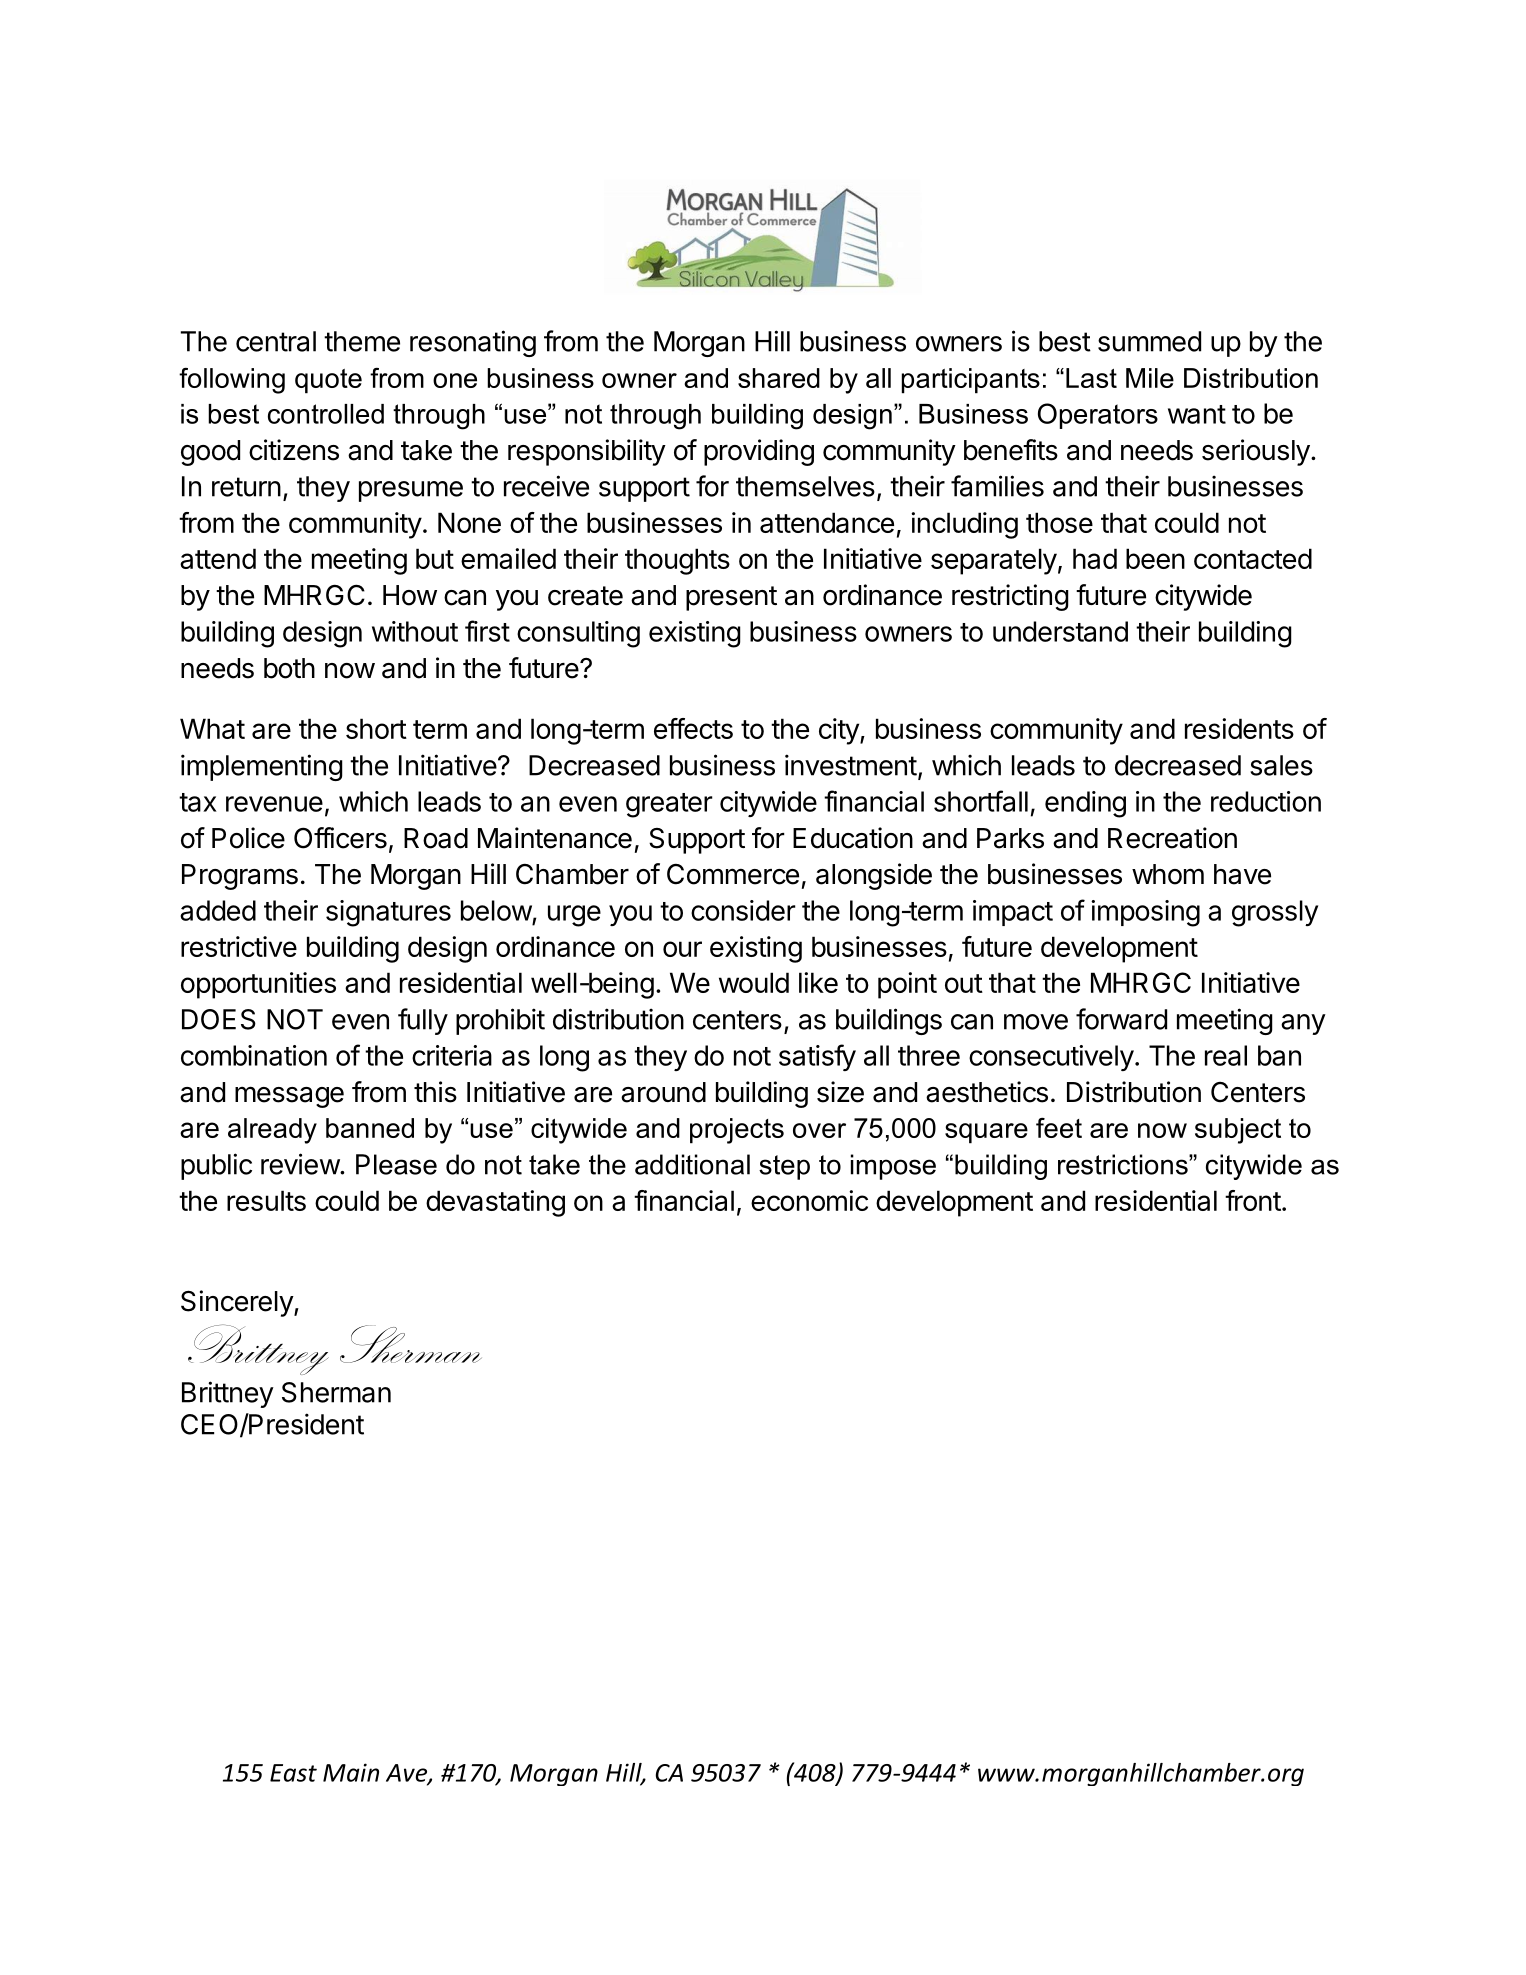 The width and height of the image is (1526, 1975). What do you see at coordinates (817, 1057) in the image?
I see `satisfy` at bounding box center [817, 1057].
